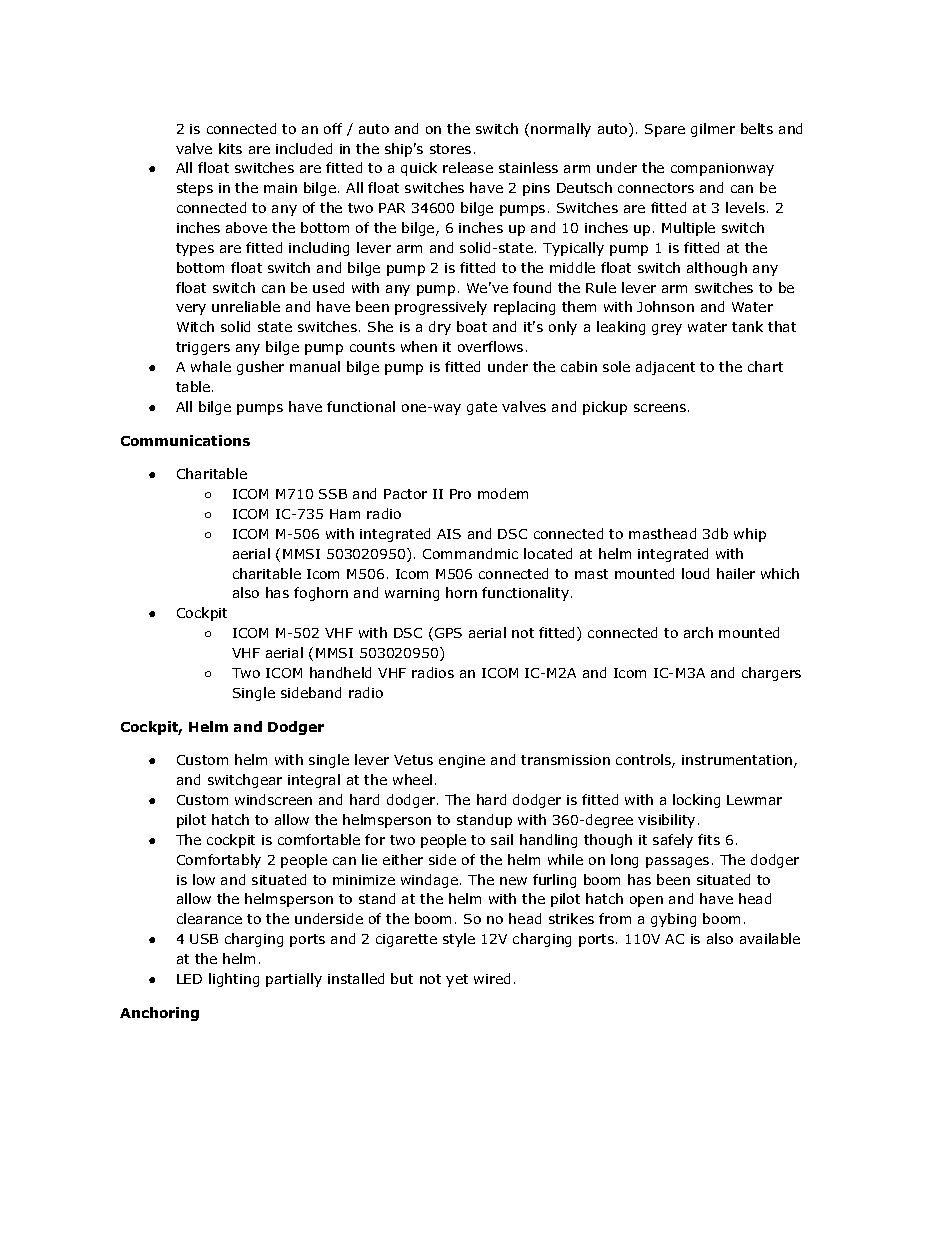  I want to click on arch, so click(698, 632).
